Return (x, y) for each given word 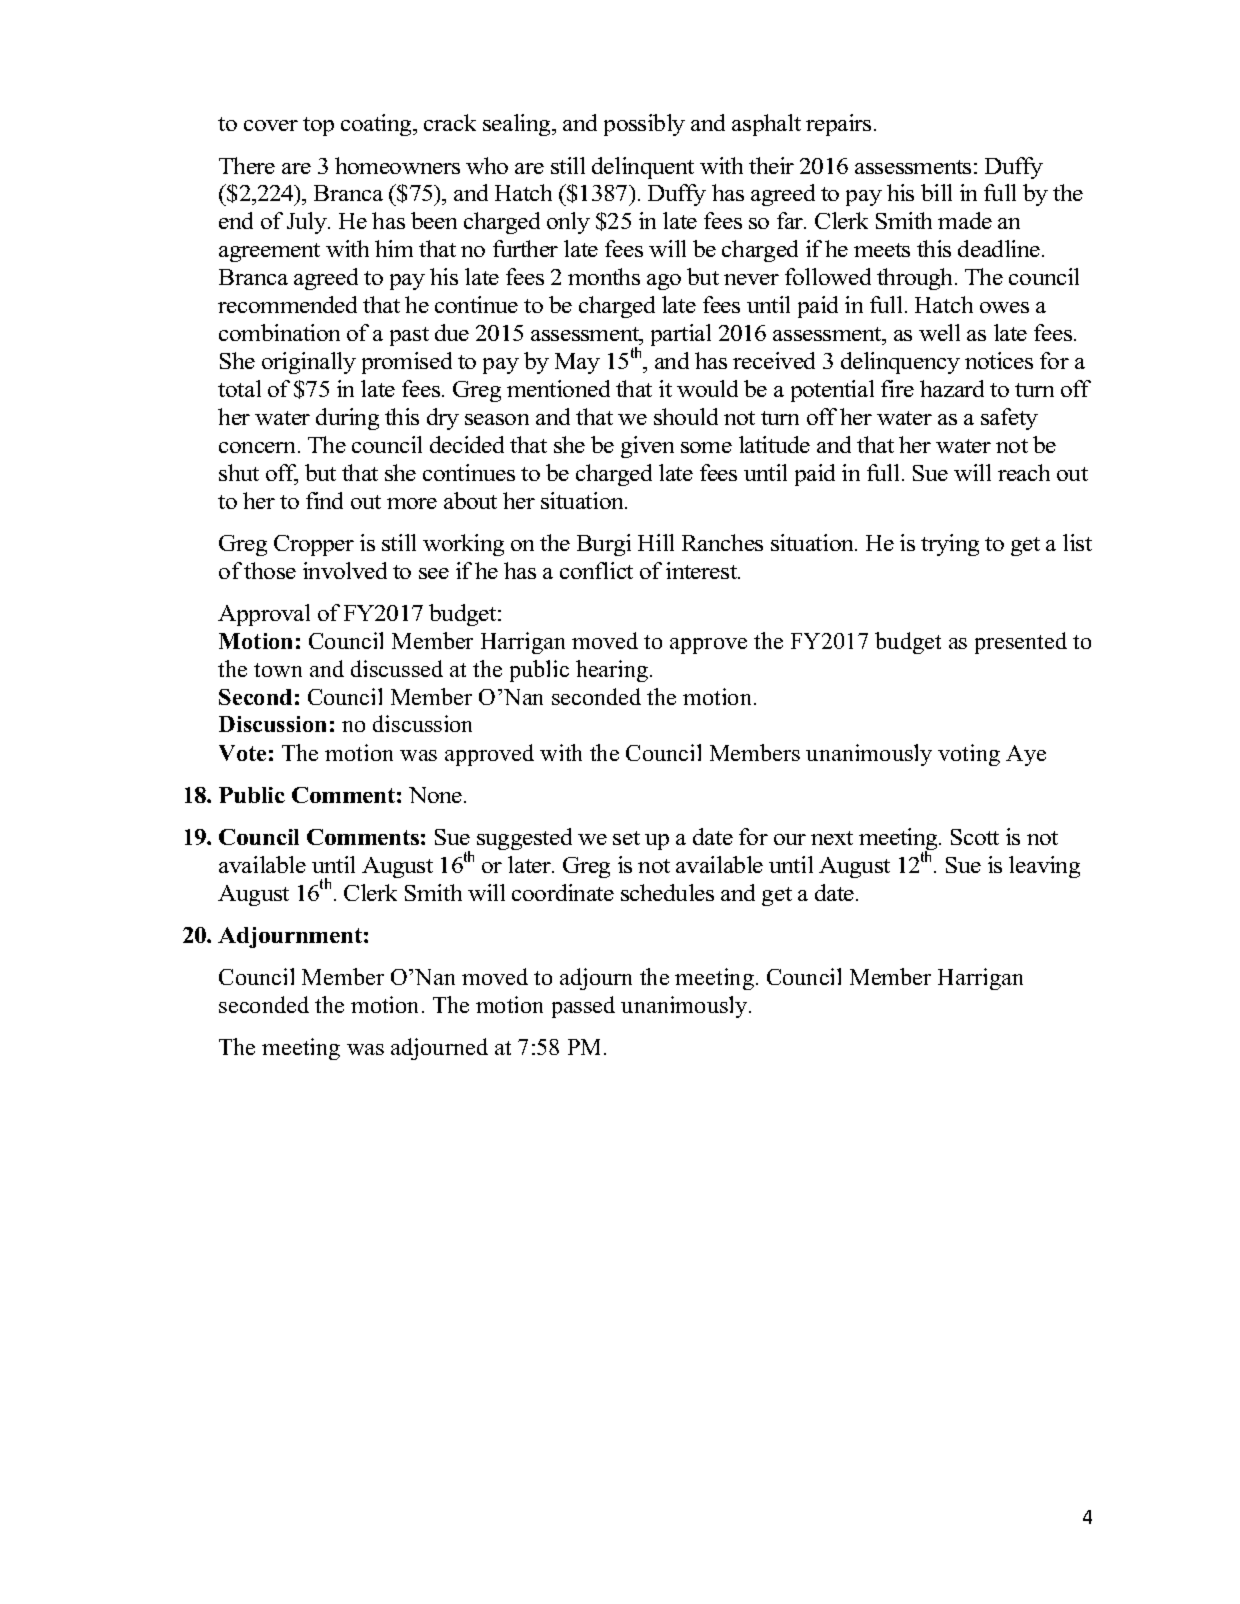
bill (936, 192)
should (686, 416)
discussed (397, 668)
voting (969, 755)
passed (583, 1007)
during (347, 419)
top (318, 126)
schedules (667, 892)
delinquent (643, 168)
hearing (613, 671)
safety (1009, 419)
